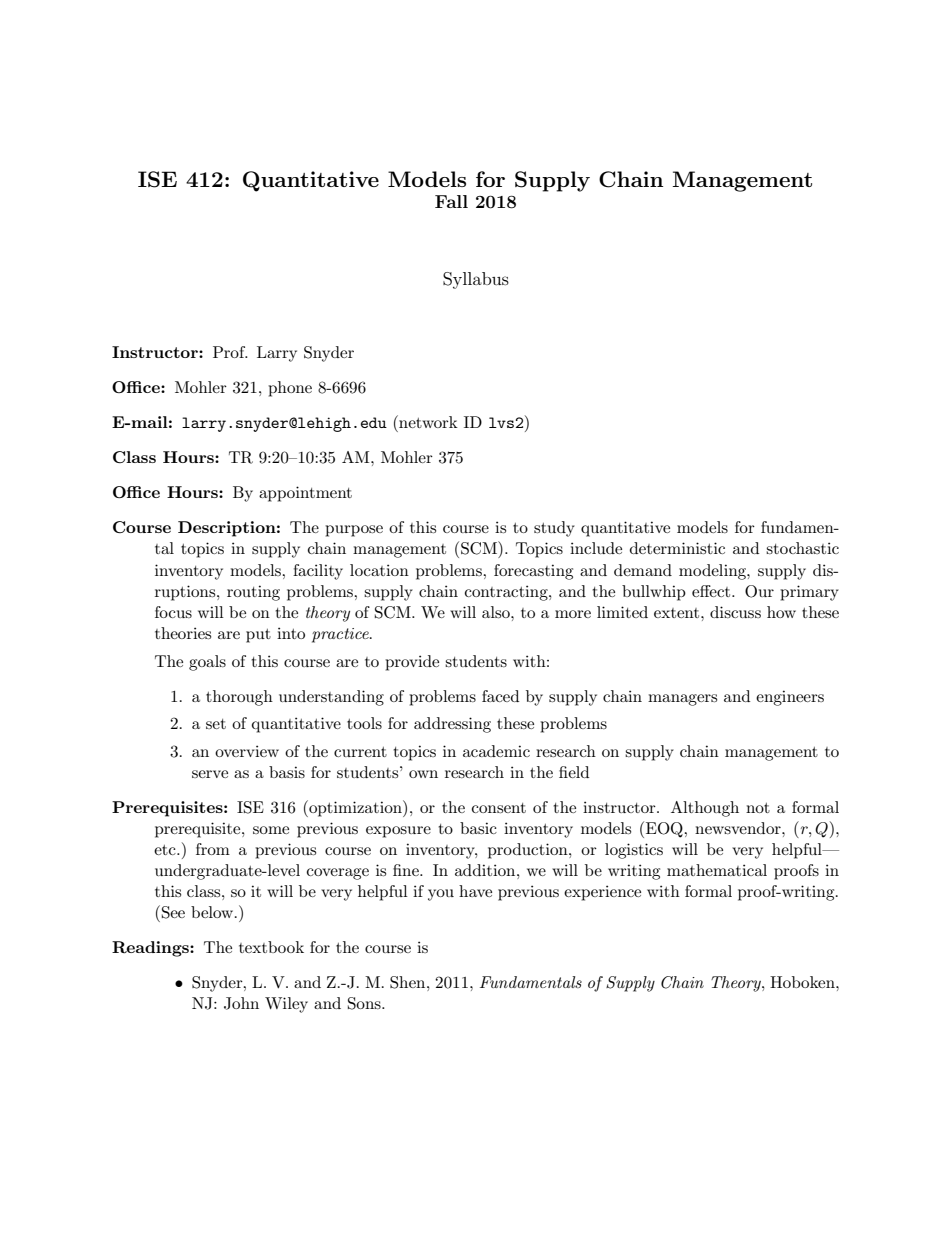  I want to click on Fall, so click(451, 201).
